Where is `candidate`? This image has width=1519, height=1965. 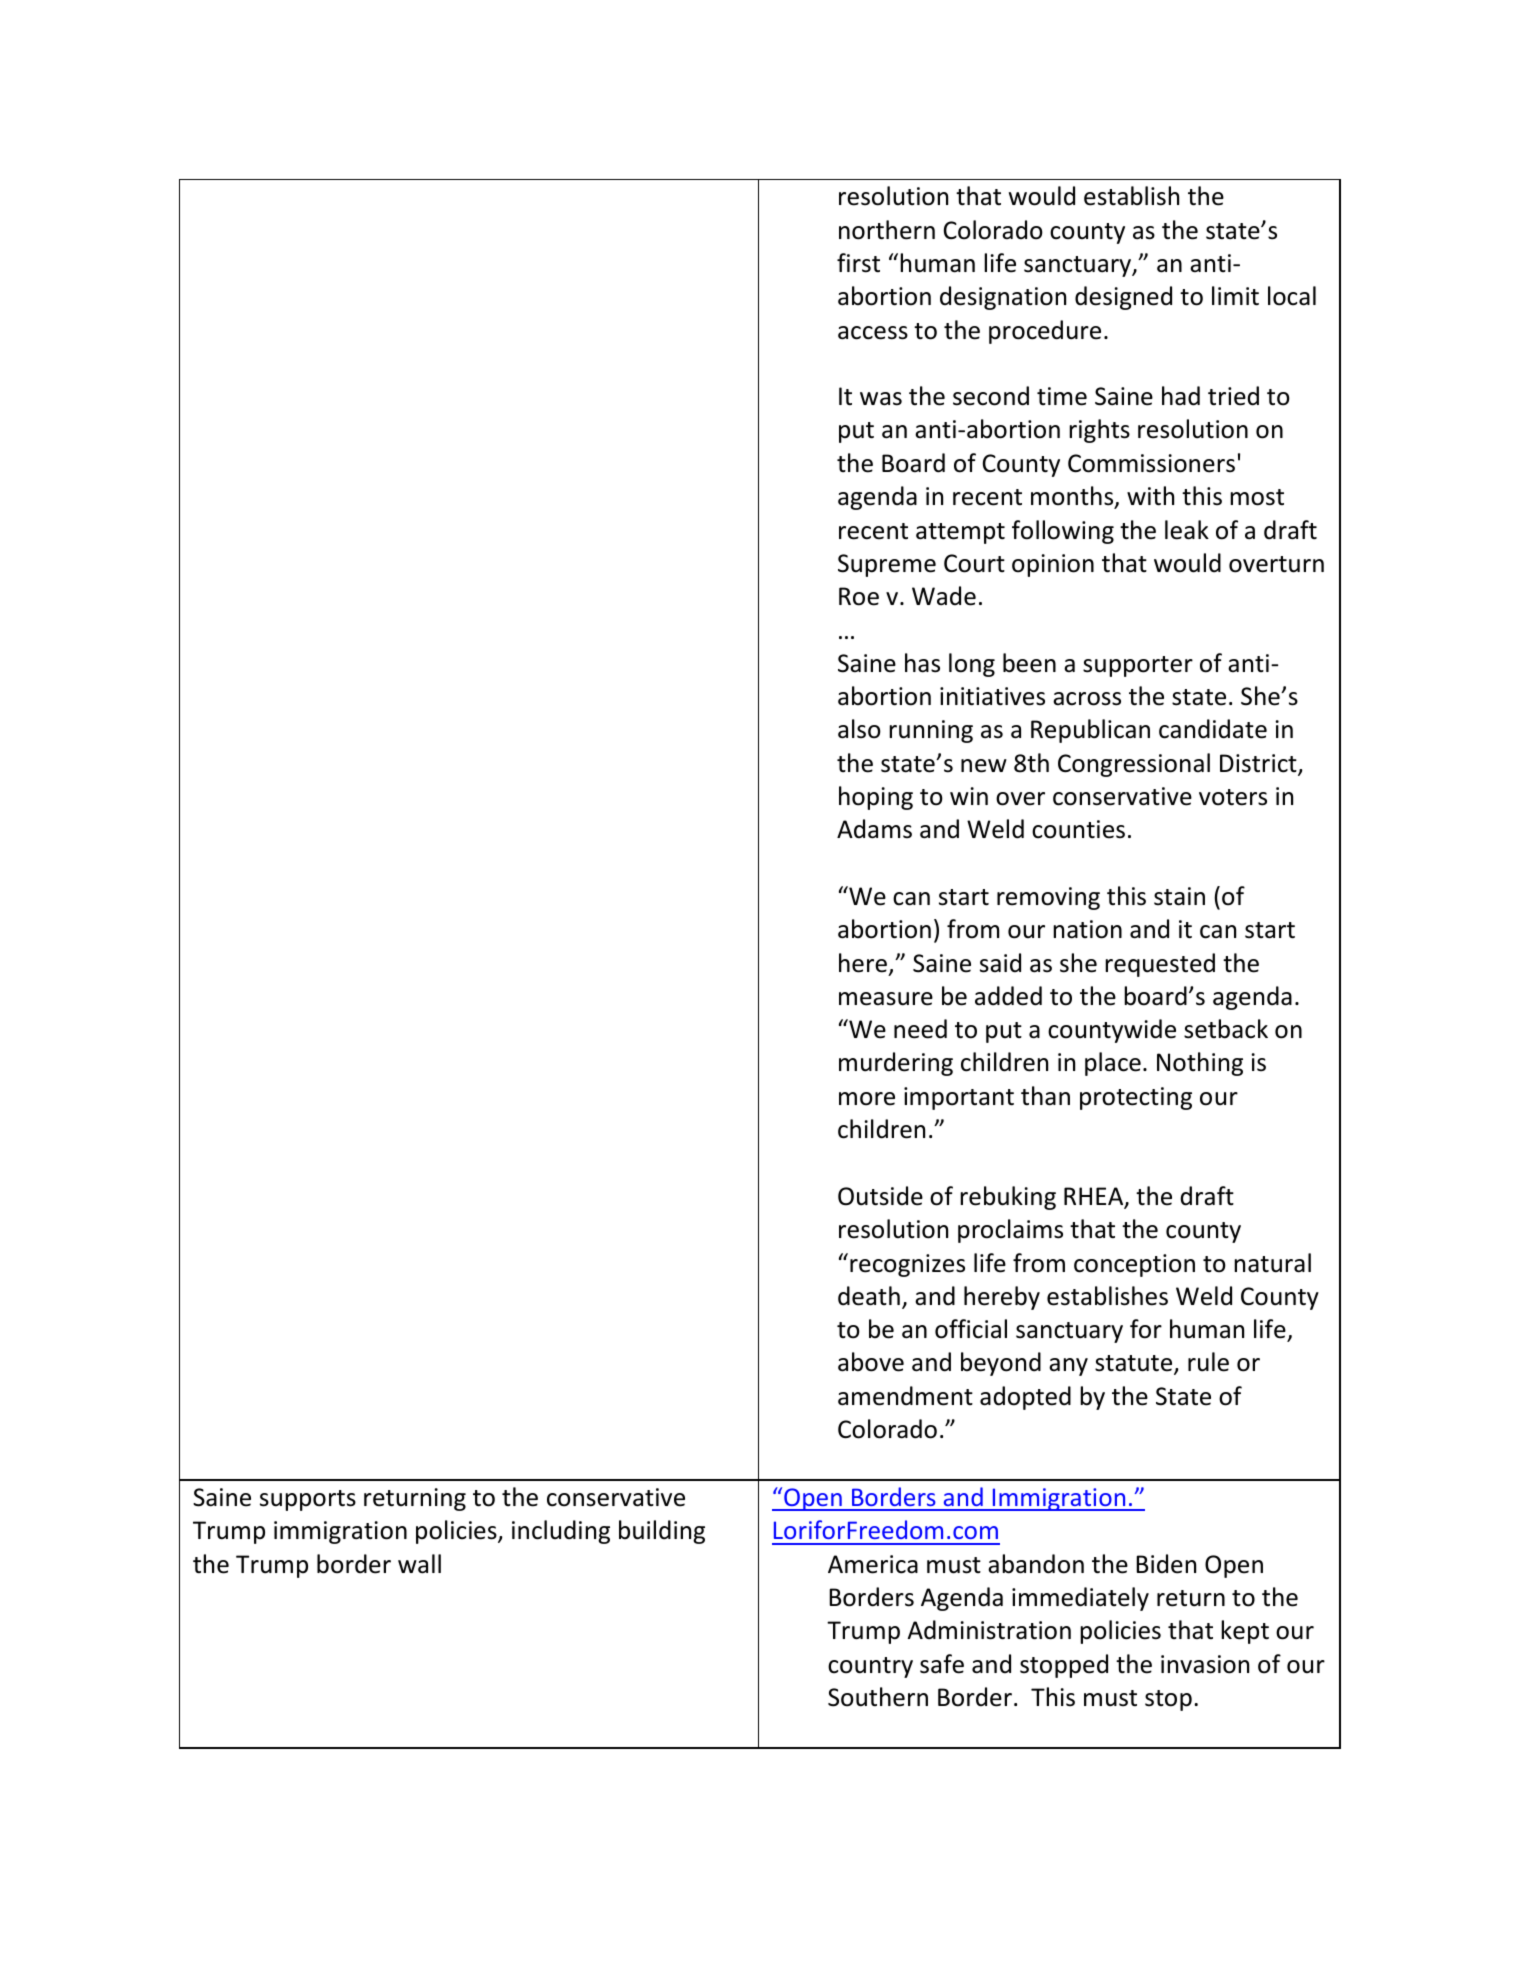 candidate is located at coordinates (1213, 729).
